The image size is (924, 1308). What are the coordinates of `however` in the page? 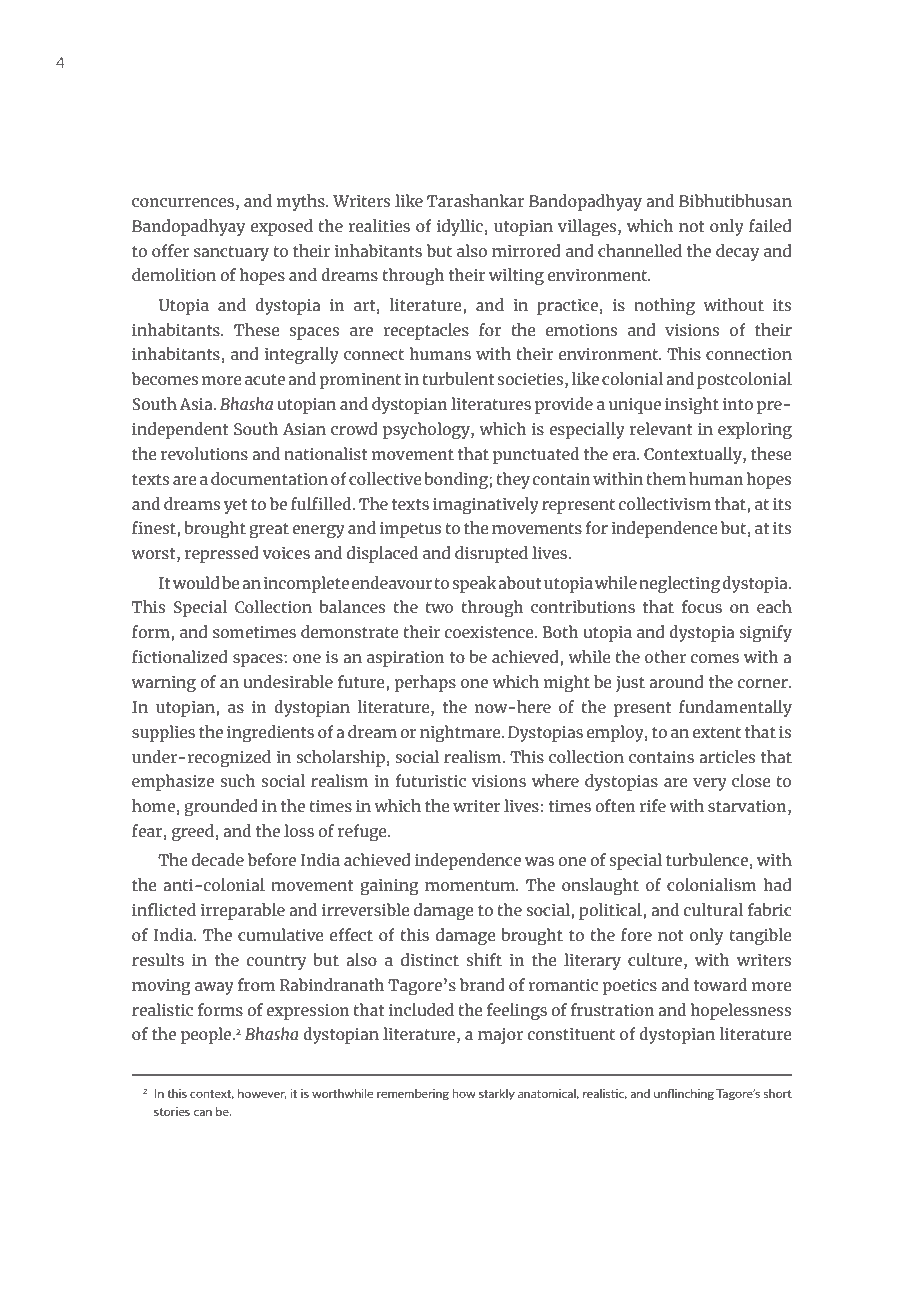 It's located at (262, 1094).
